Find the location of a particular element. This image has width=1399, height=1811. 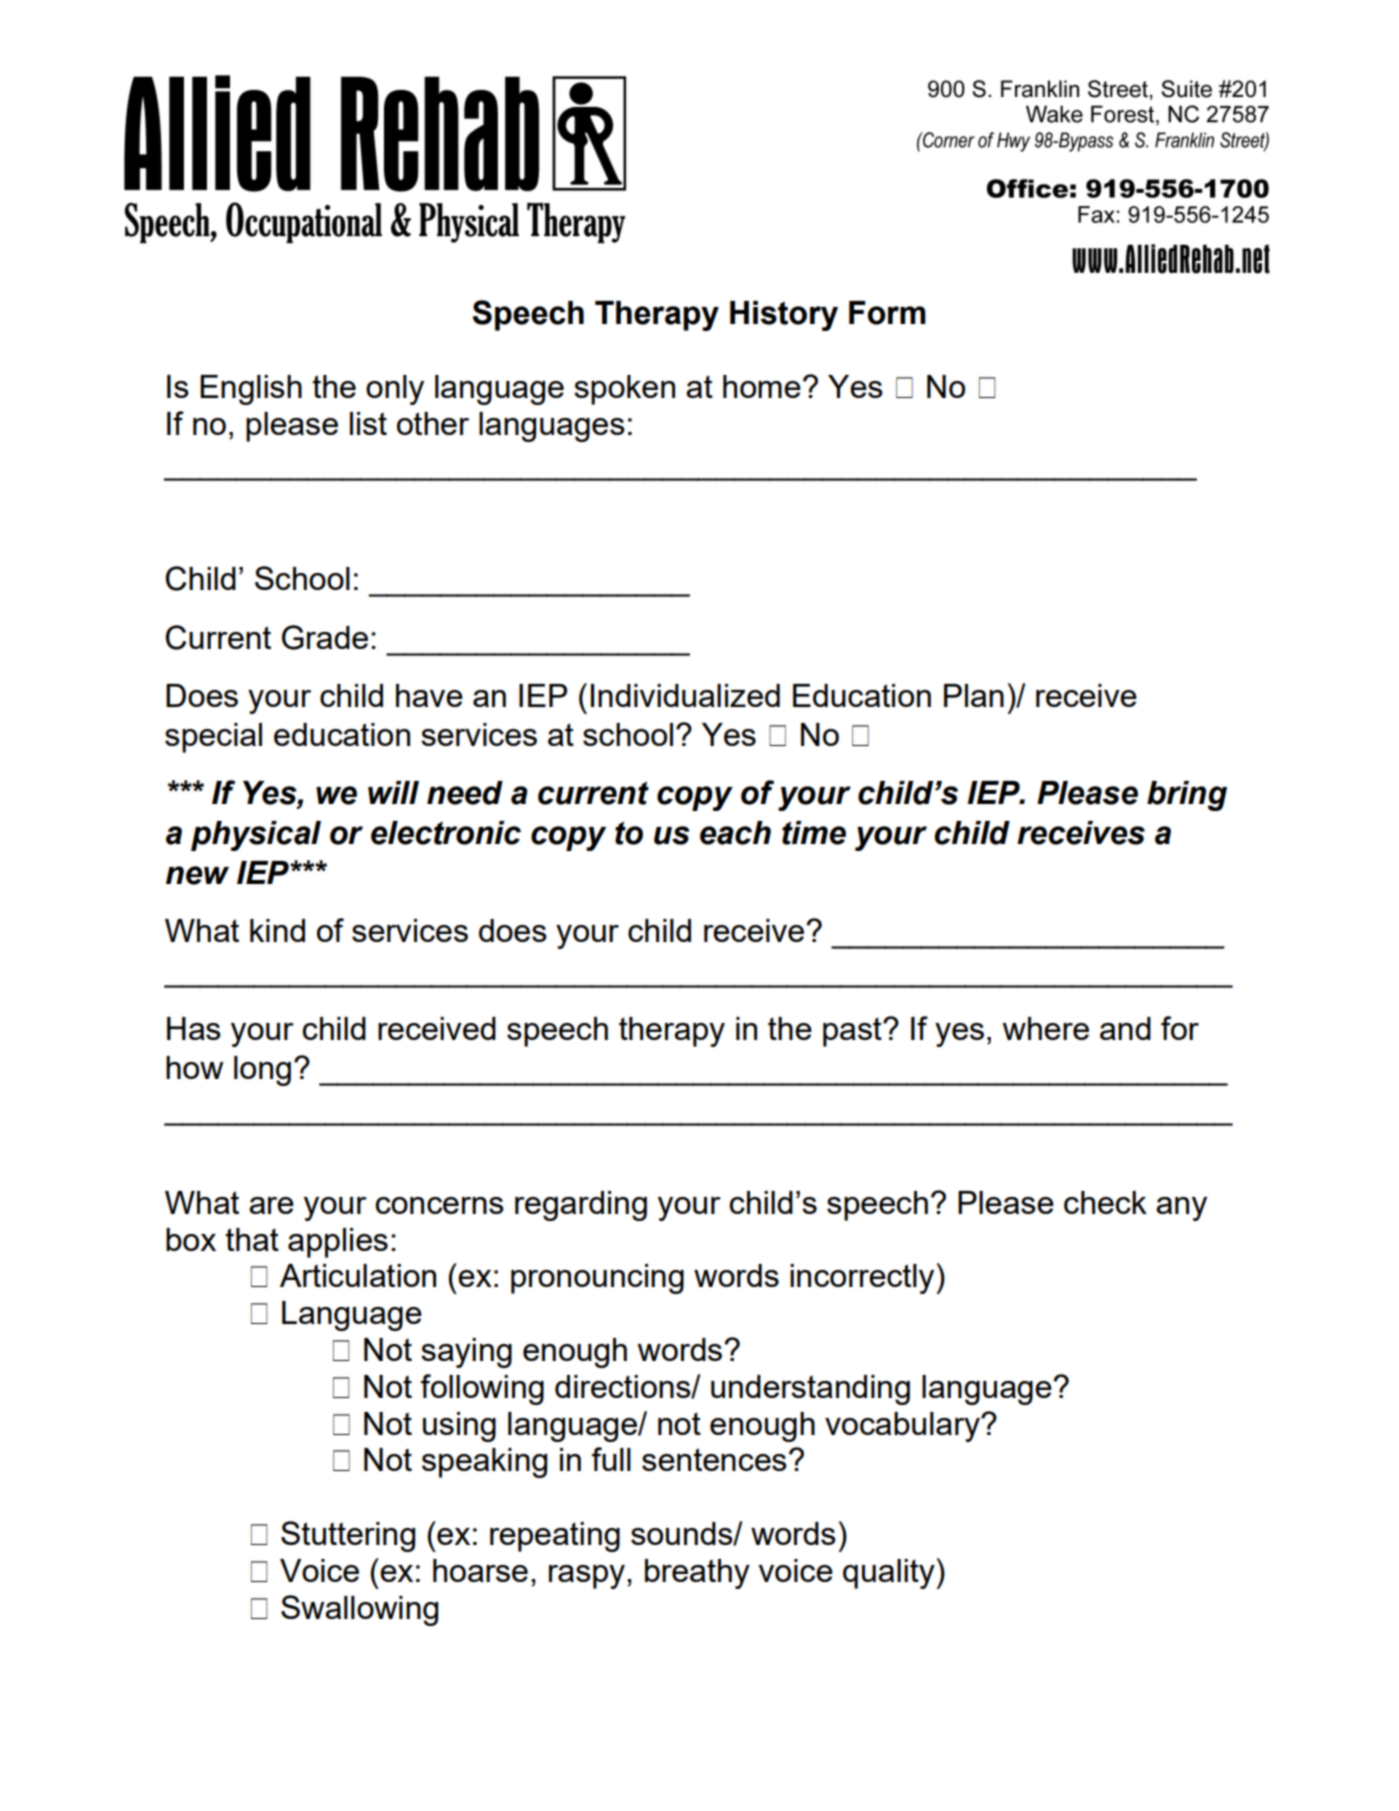

Form is located at coordinates (887, 313).
